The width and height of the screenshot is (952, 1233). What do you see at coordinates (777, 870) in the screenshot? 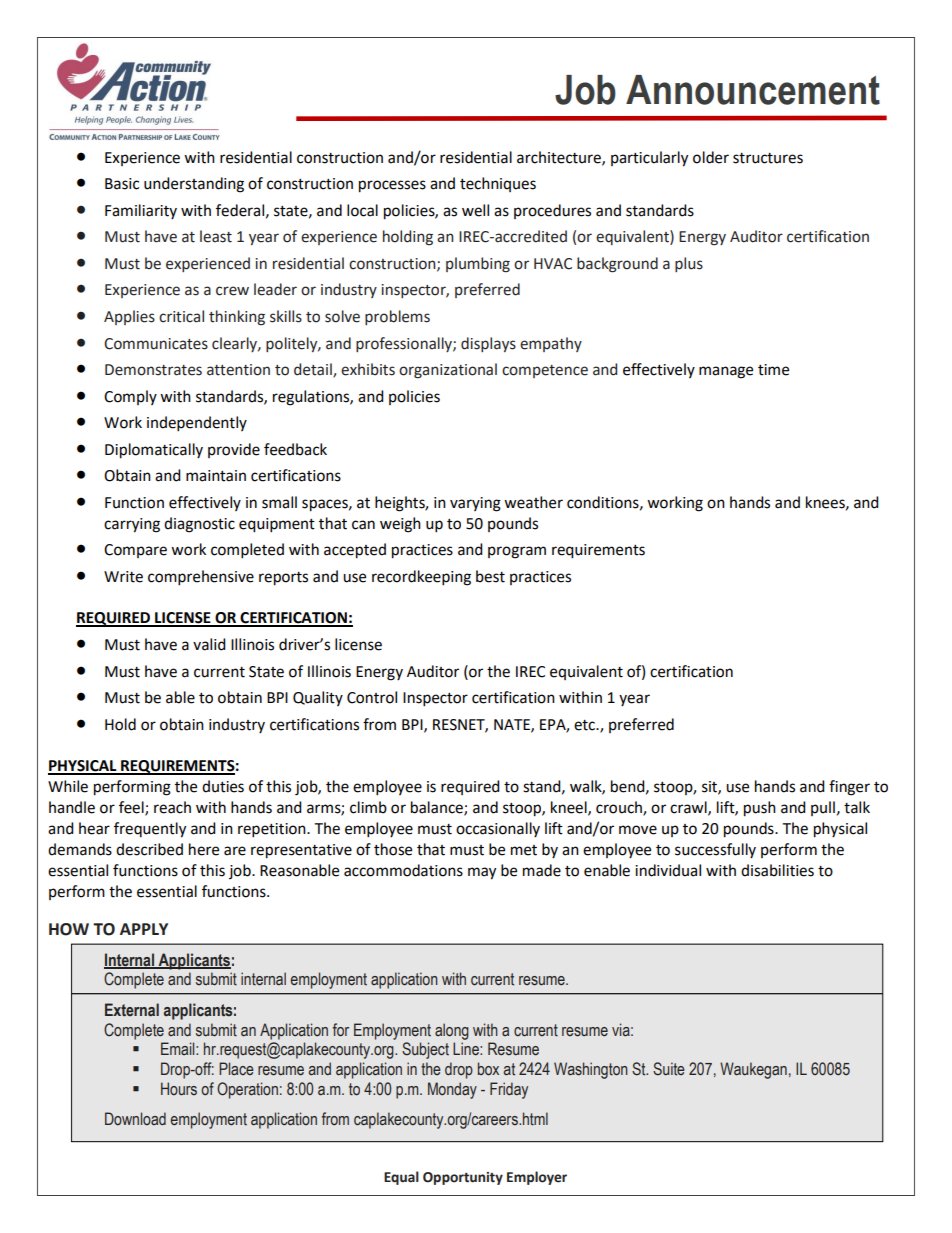
I see `disabilities` at bounding box center [777, 870].
